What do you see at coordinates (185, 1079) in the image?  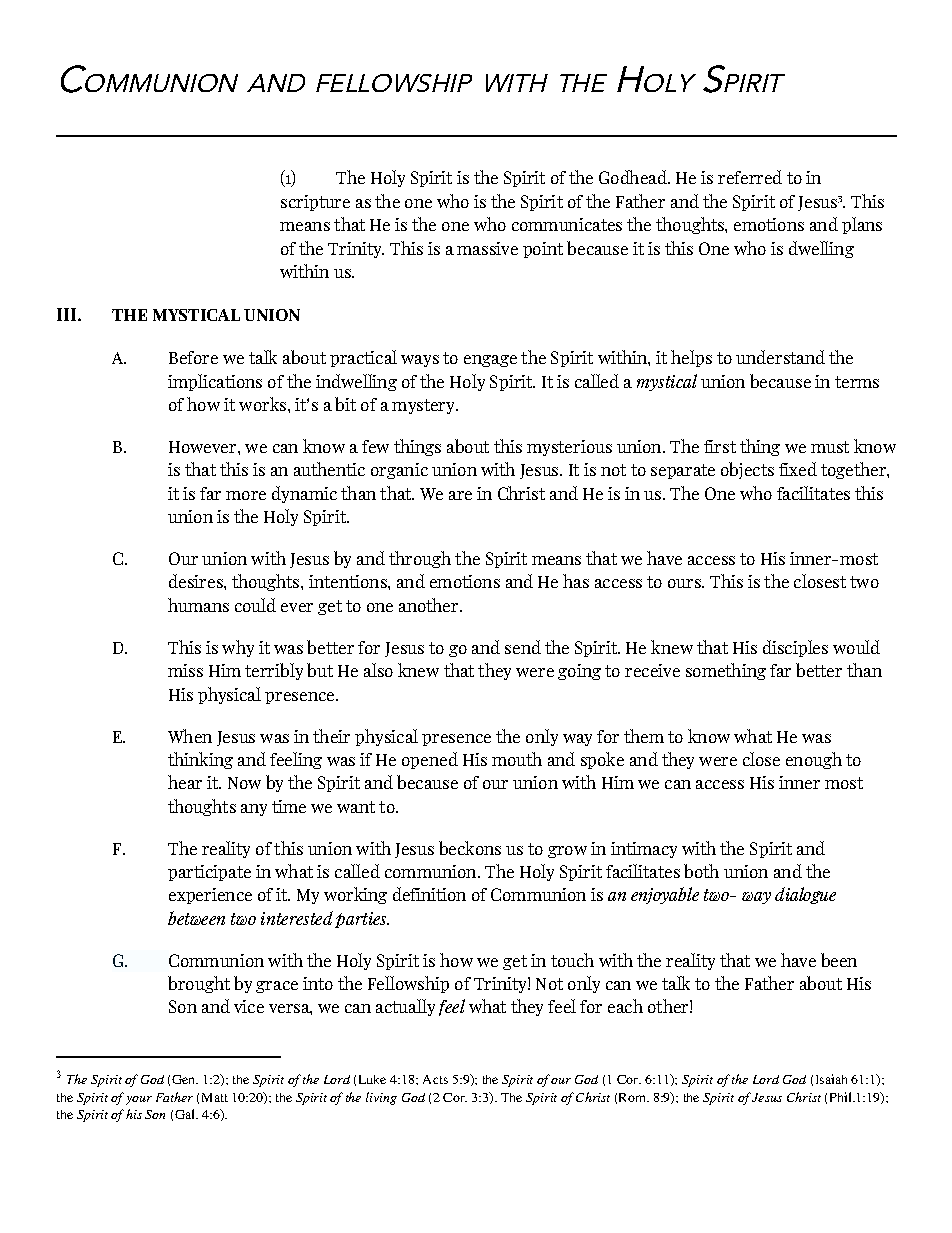 I see `Gen` at bounding box center [185, 1079].
